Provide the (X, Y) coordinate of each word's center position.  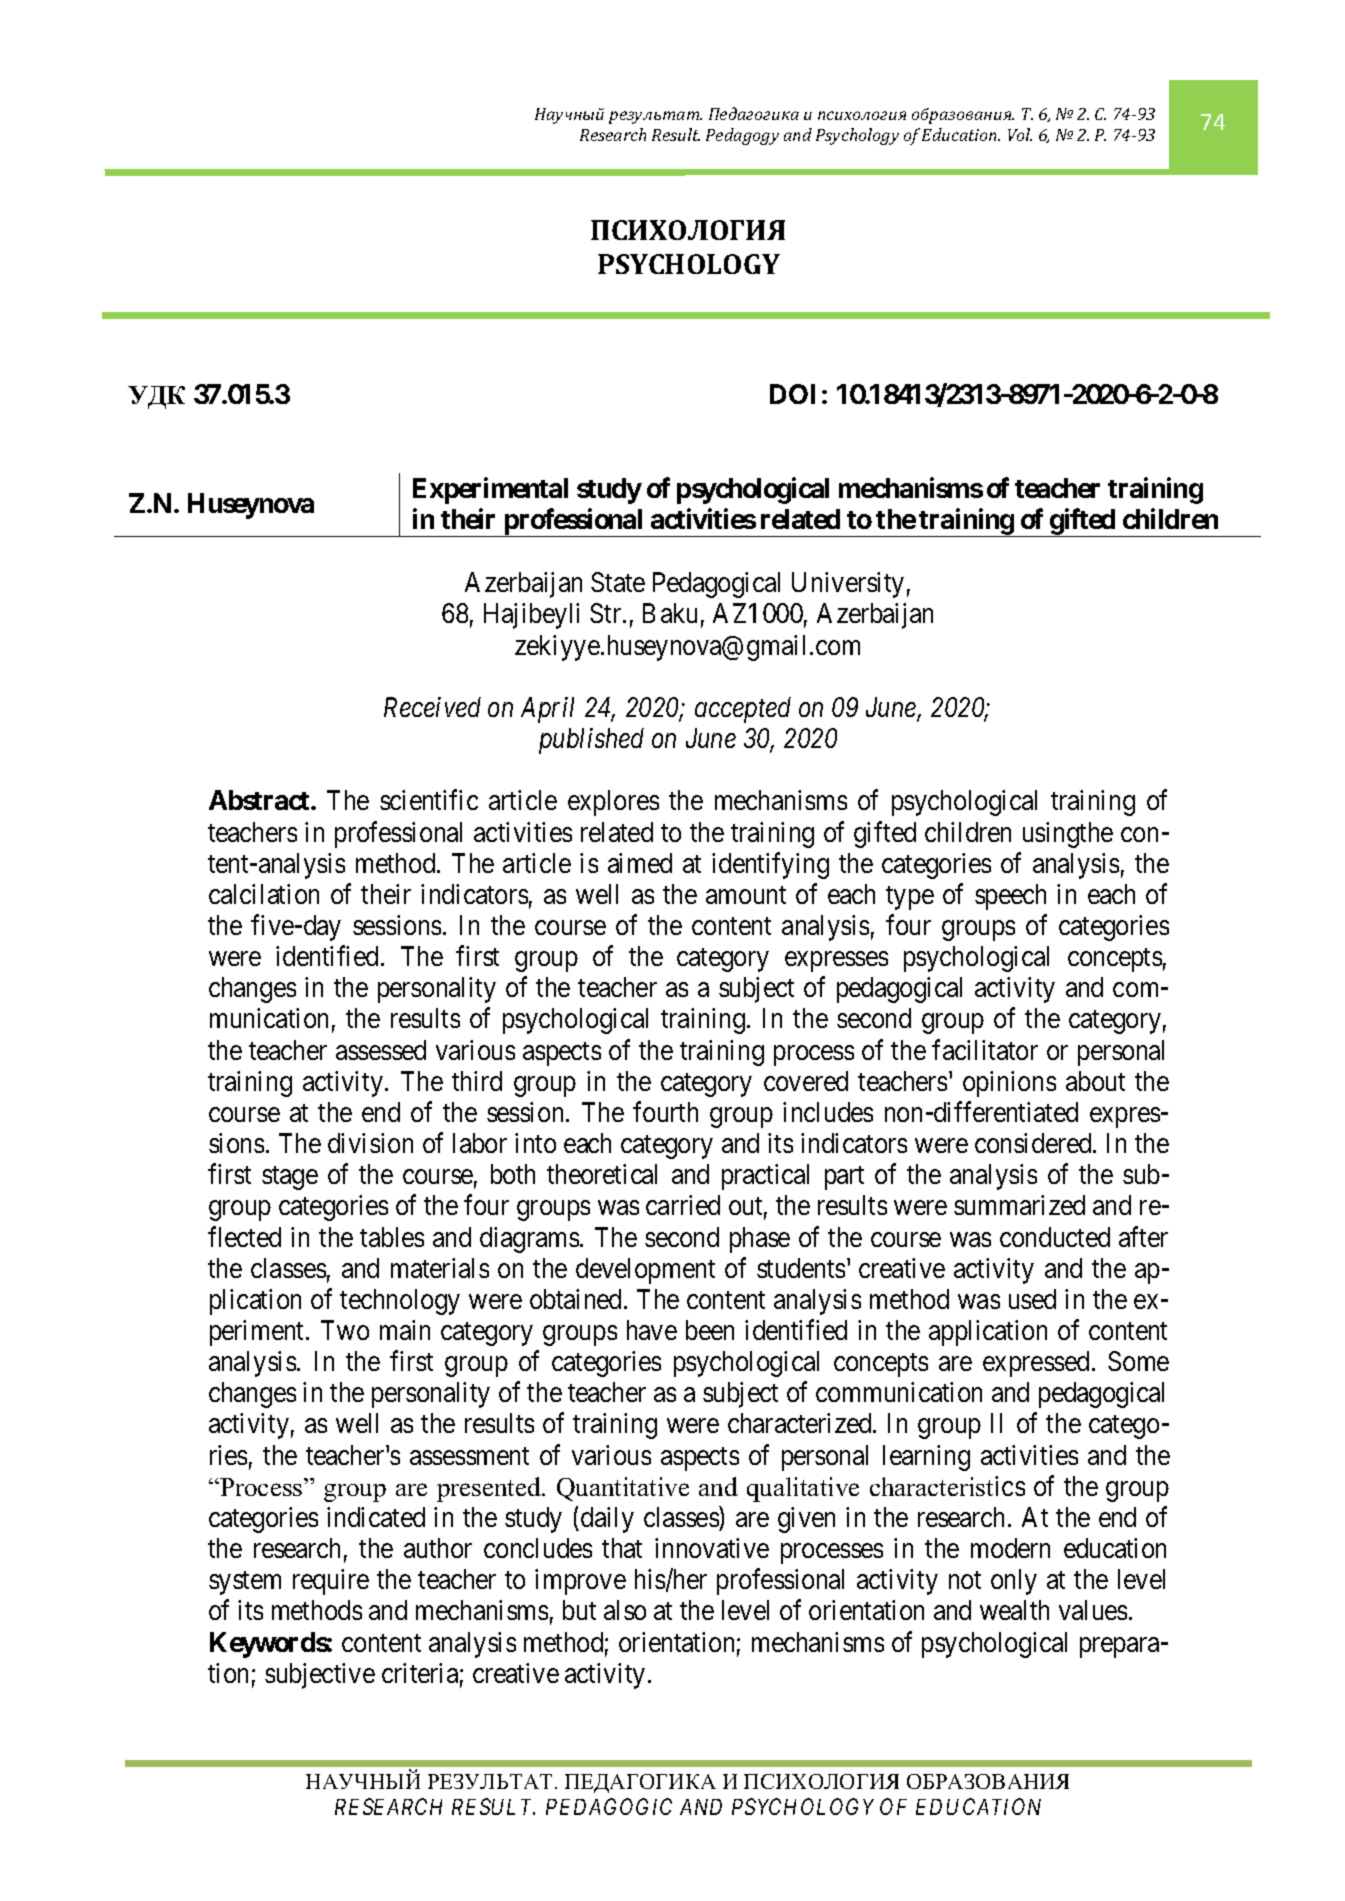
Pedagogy (742, 136)
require (331, 1582)
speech (1010, 897)
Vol (1020, 134)
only (1014, 1582)
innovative (712, 1548)
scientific (429, 800)
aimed (640, 863)
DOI (792, 394)
